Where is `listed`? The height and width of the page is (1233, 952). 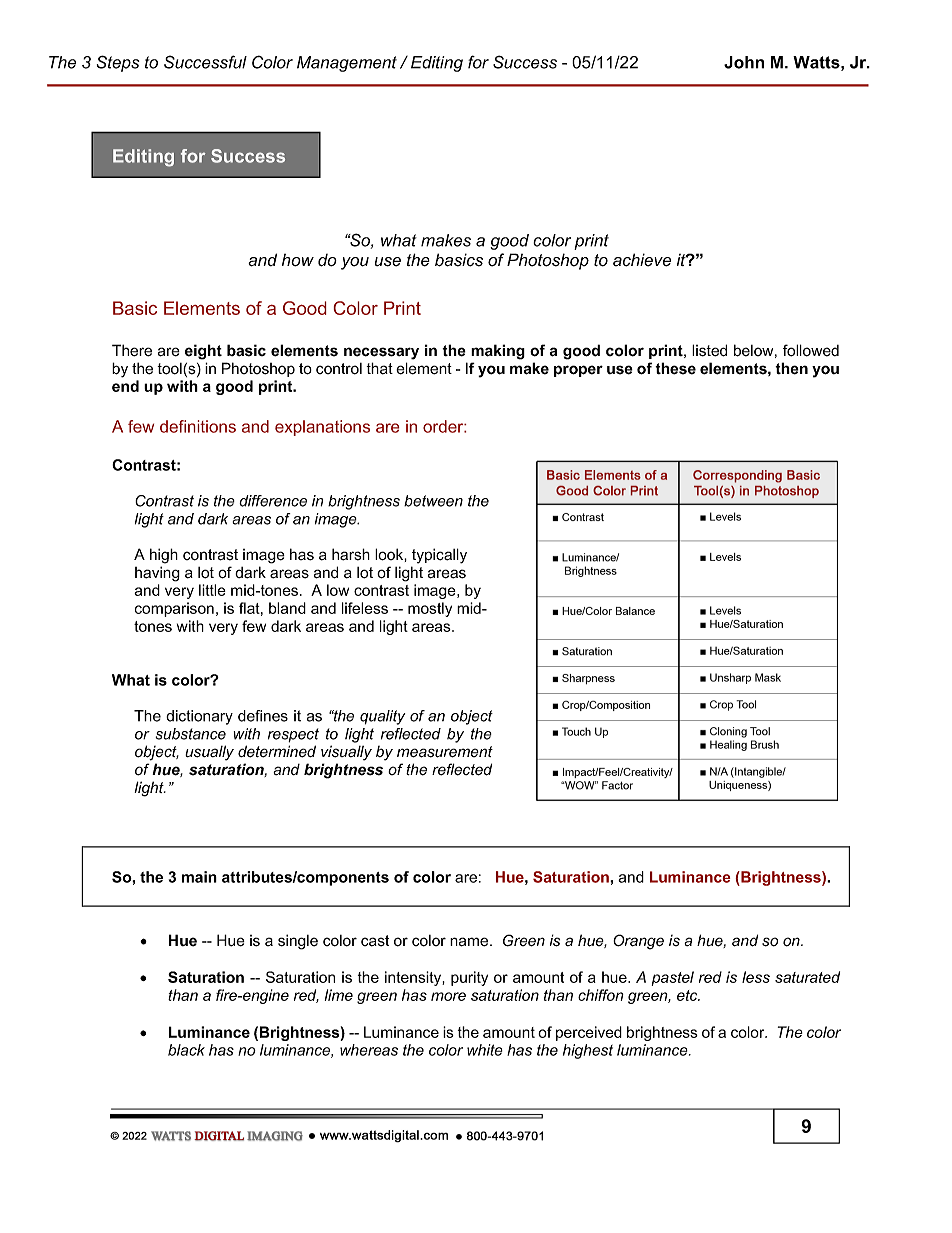 listed is located at coordinates (709, 350).
